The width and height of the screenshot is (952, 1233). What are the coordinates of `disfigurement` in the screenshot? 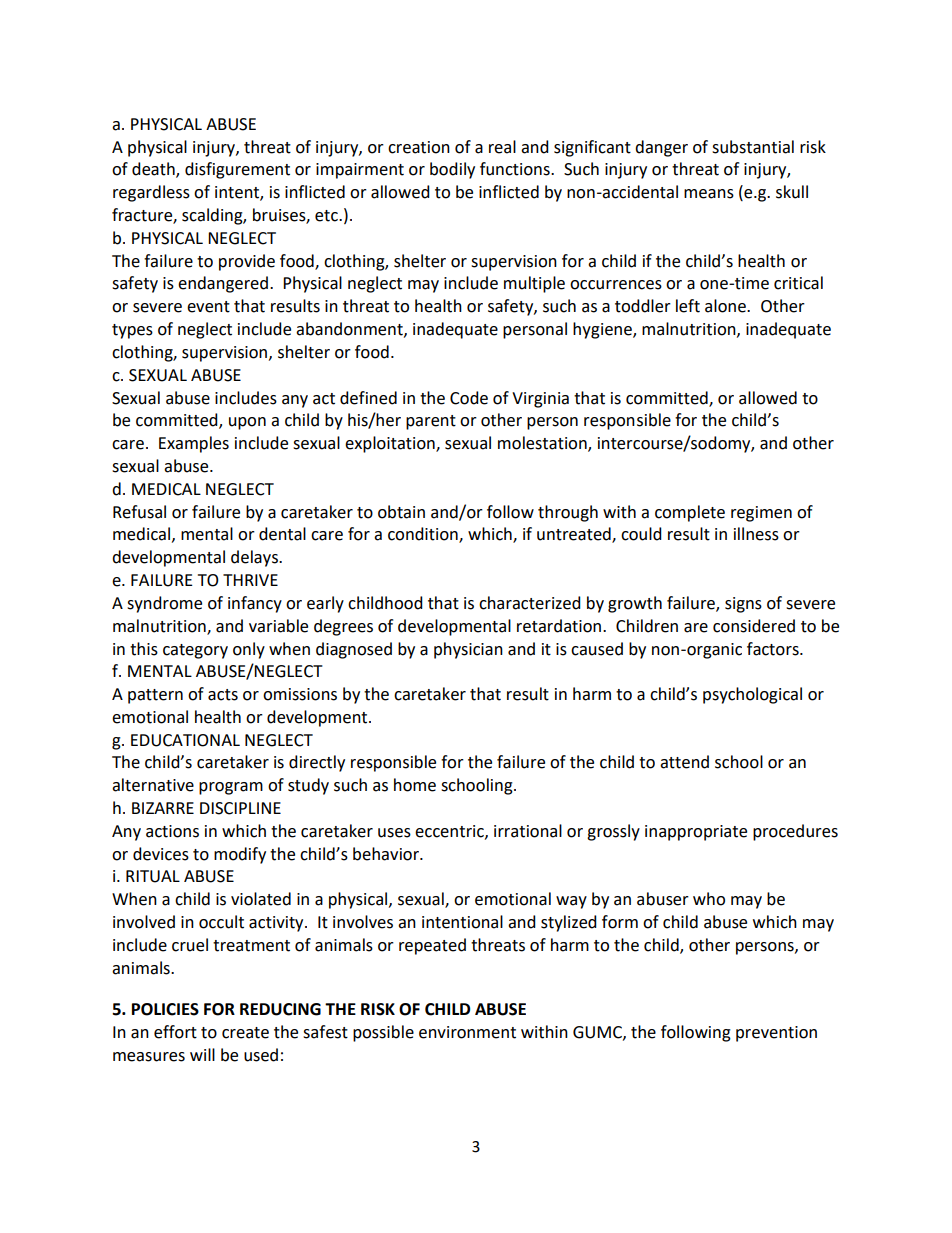 It's located at (237, 170).
